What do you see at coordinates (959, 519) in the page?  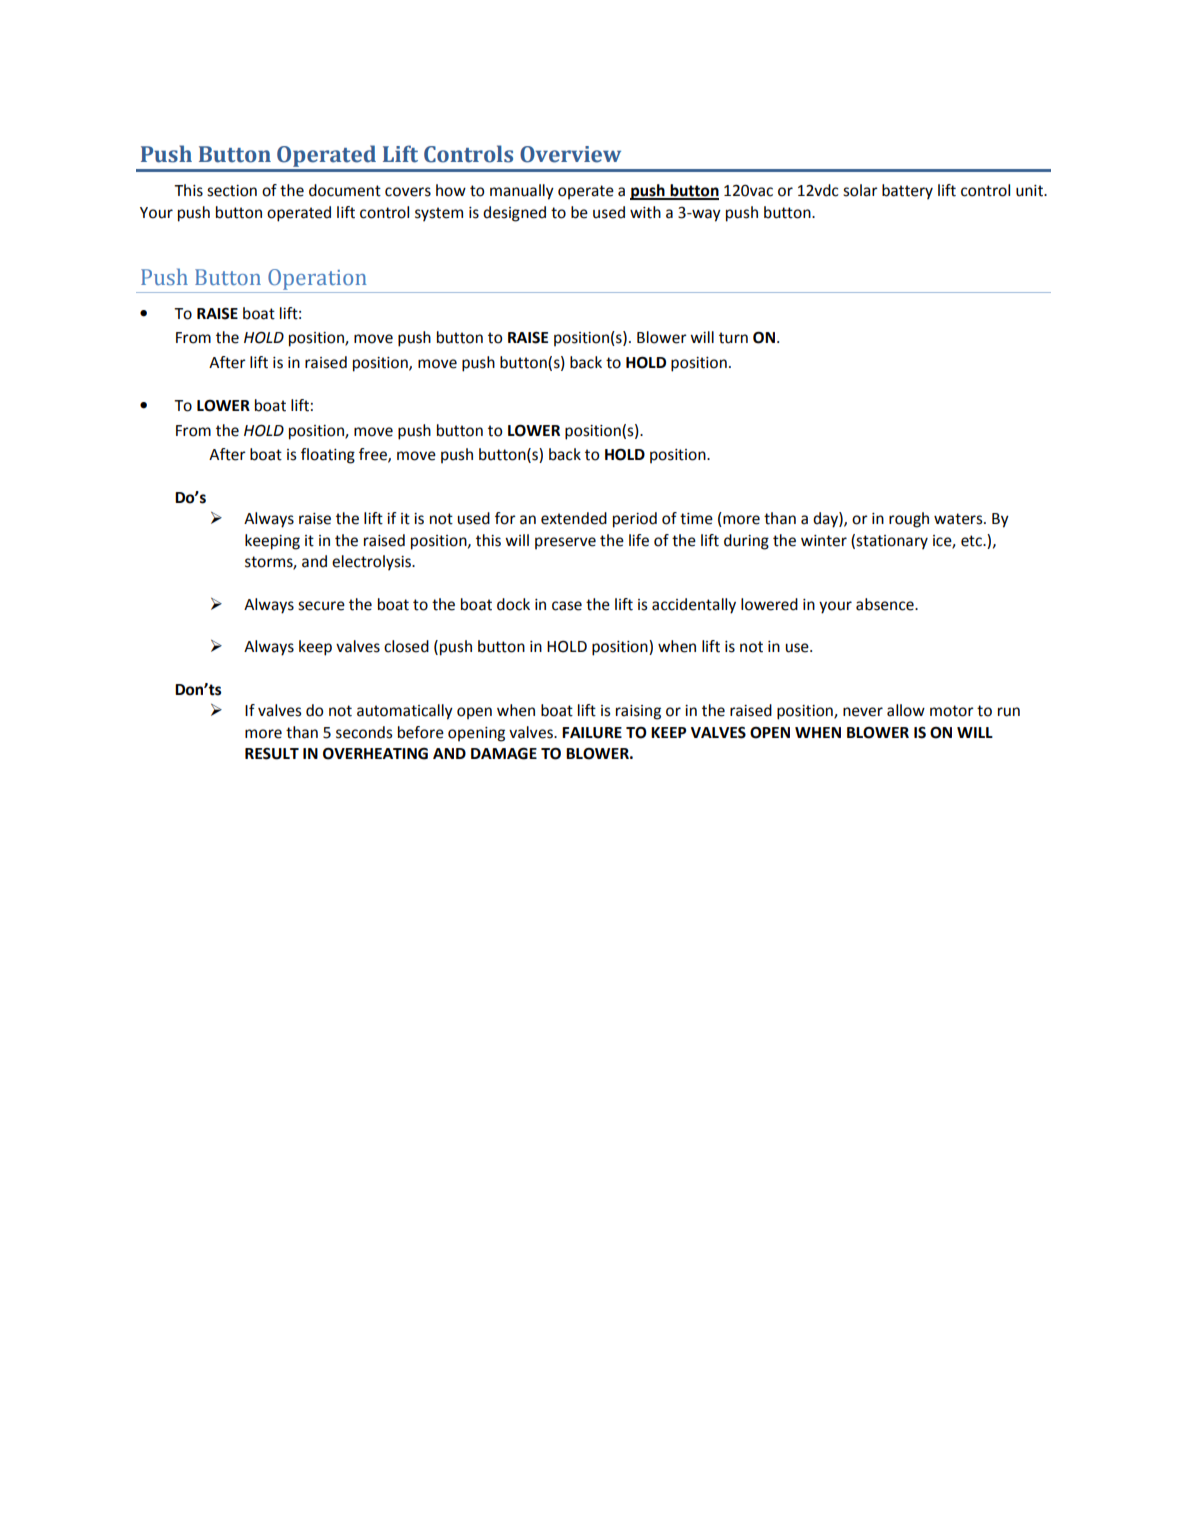 I see `waters` at bounding box center [959, 519].
